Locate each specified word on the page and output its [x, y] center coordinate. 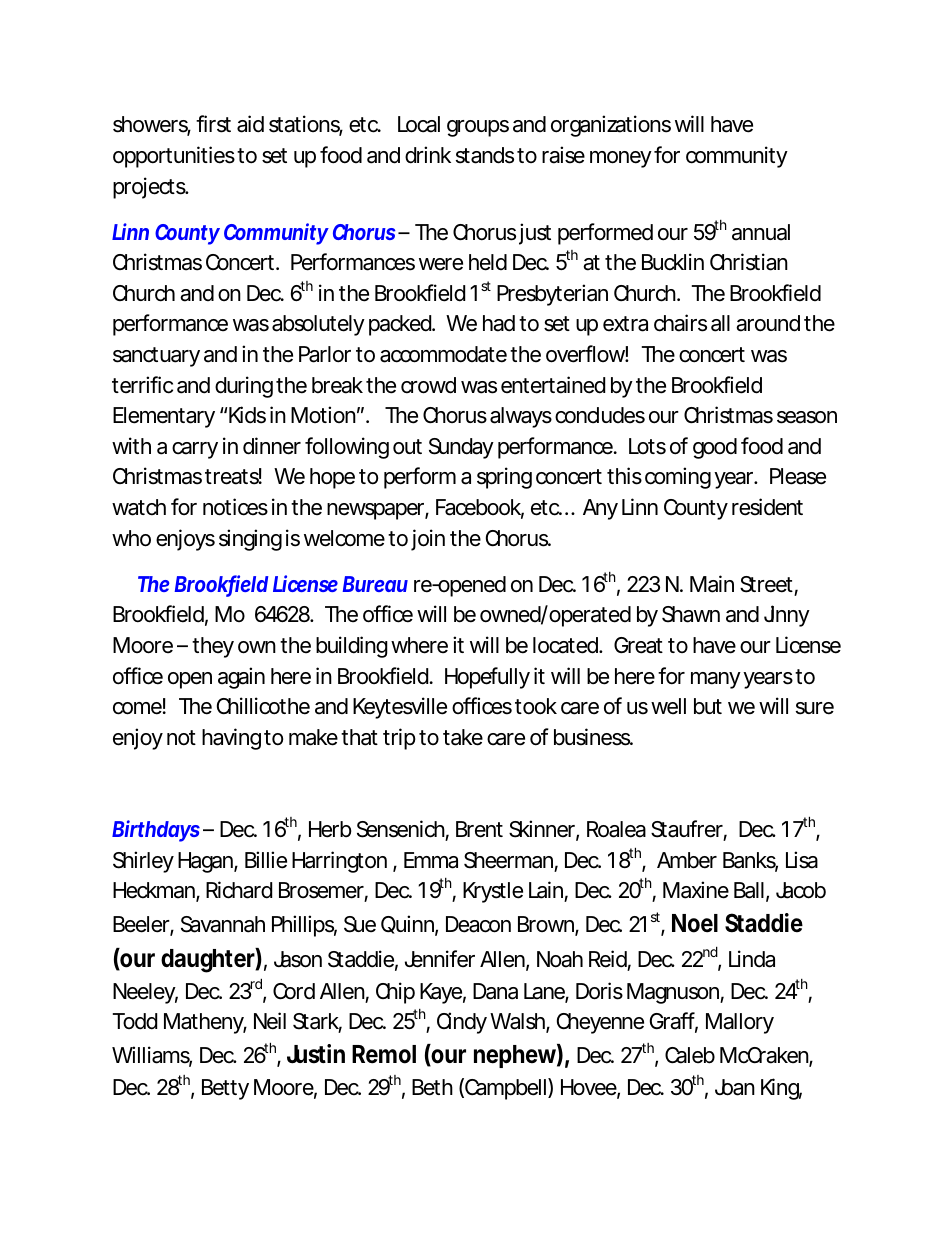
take [463, 737]
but [708, 706]
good [715, 448]
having [231, 739]
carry [195, 450]
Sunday [461, 448]
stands [485, 155]
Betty [225, 1089]
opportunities [174, 157]
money [621, 159]
